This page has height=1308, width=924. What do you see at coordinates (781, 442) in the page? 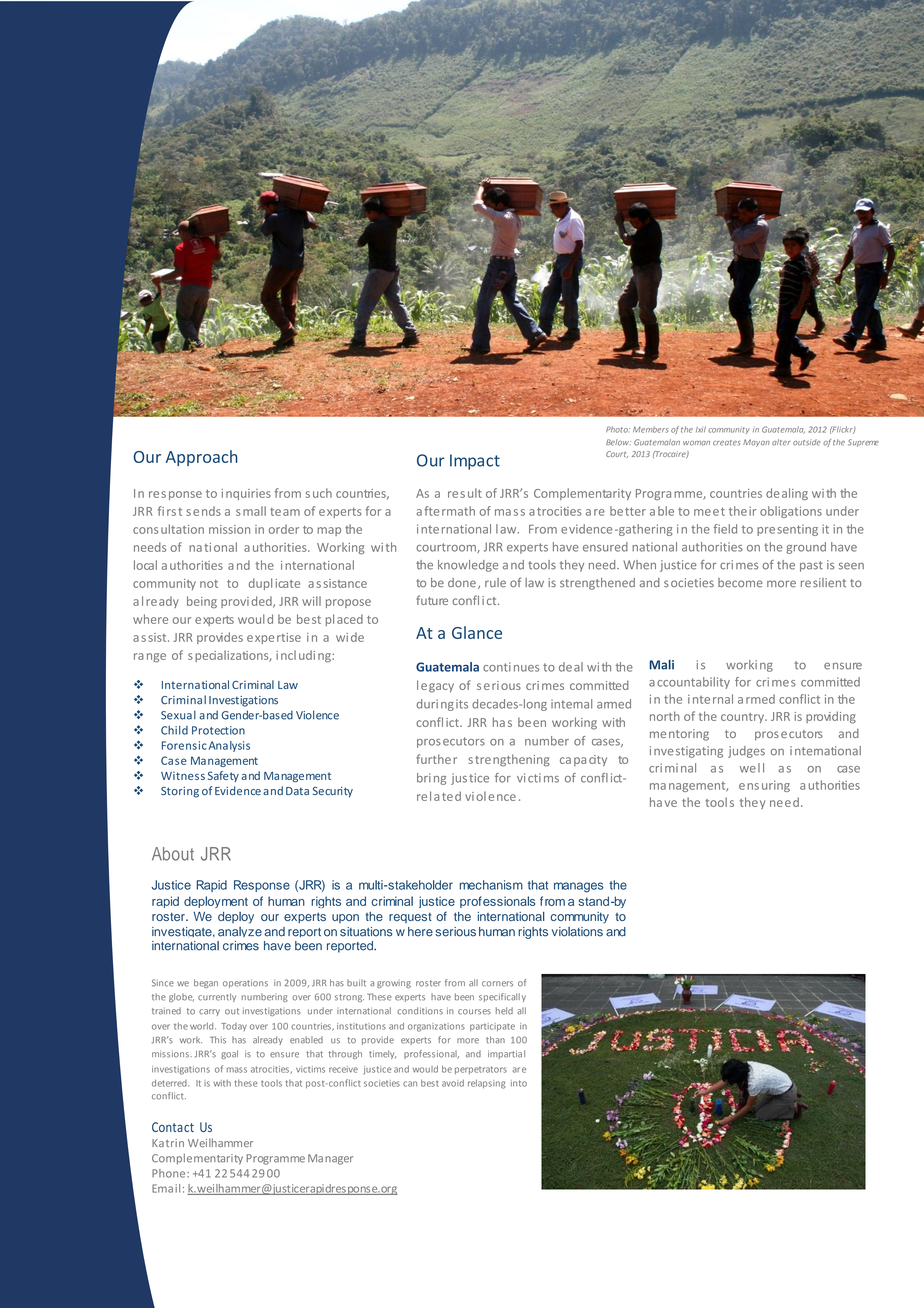
I see `alter` at bounding box center [781, 442].
